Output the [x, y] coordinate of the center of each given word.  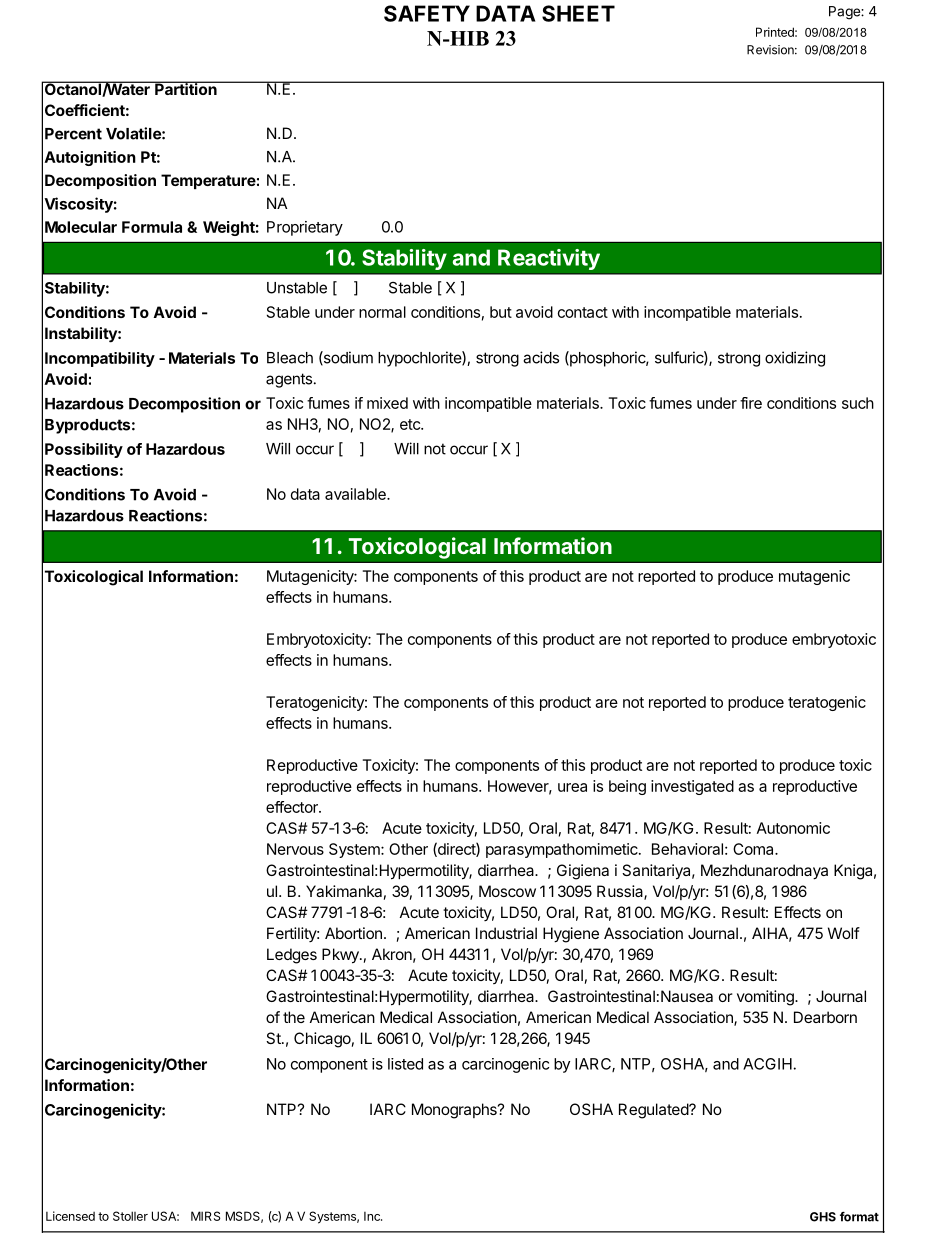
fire [751, 403]
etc [411, 424]
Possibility [84, 450]
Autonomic [793, 828]
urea [572, 787]
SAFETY [427, 13]
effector [293, 807]
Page [845, 13]
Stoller [130, 1216]
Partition [186, 88]
